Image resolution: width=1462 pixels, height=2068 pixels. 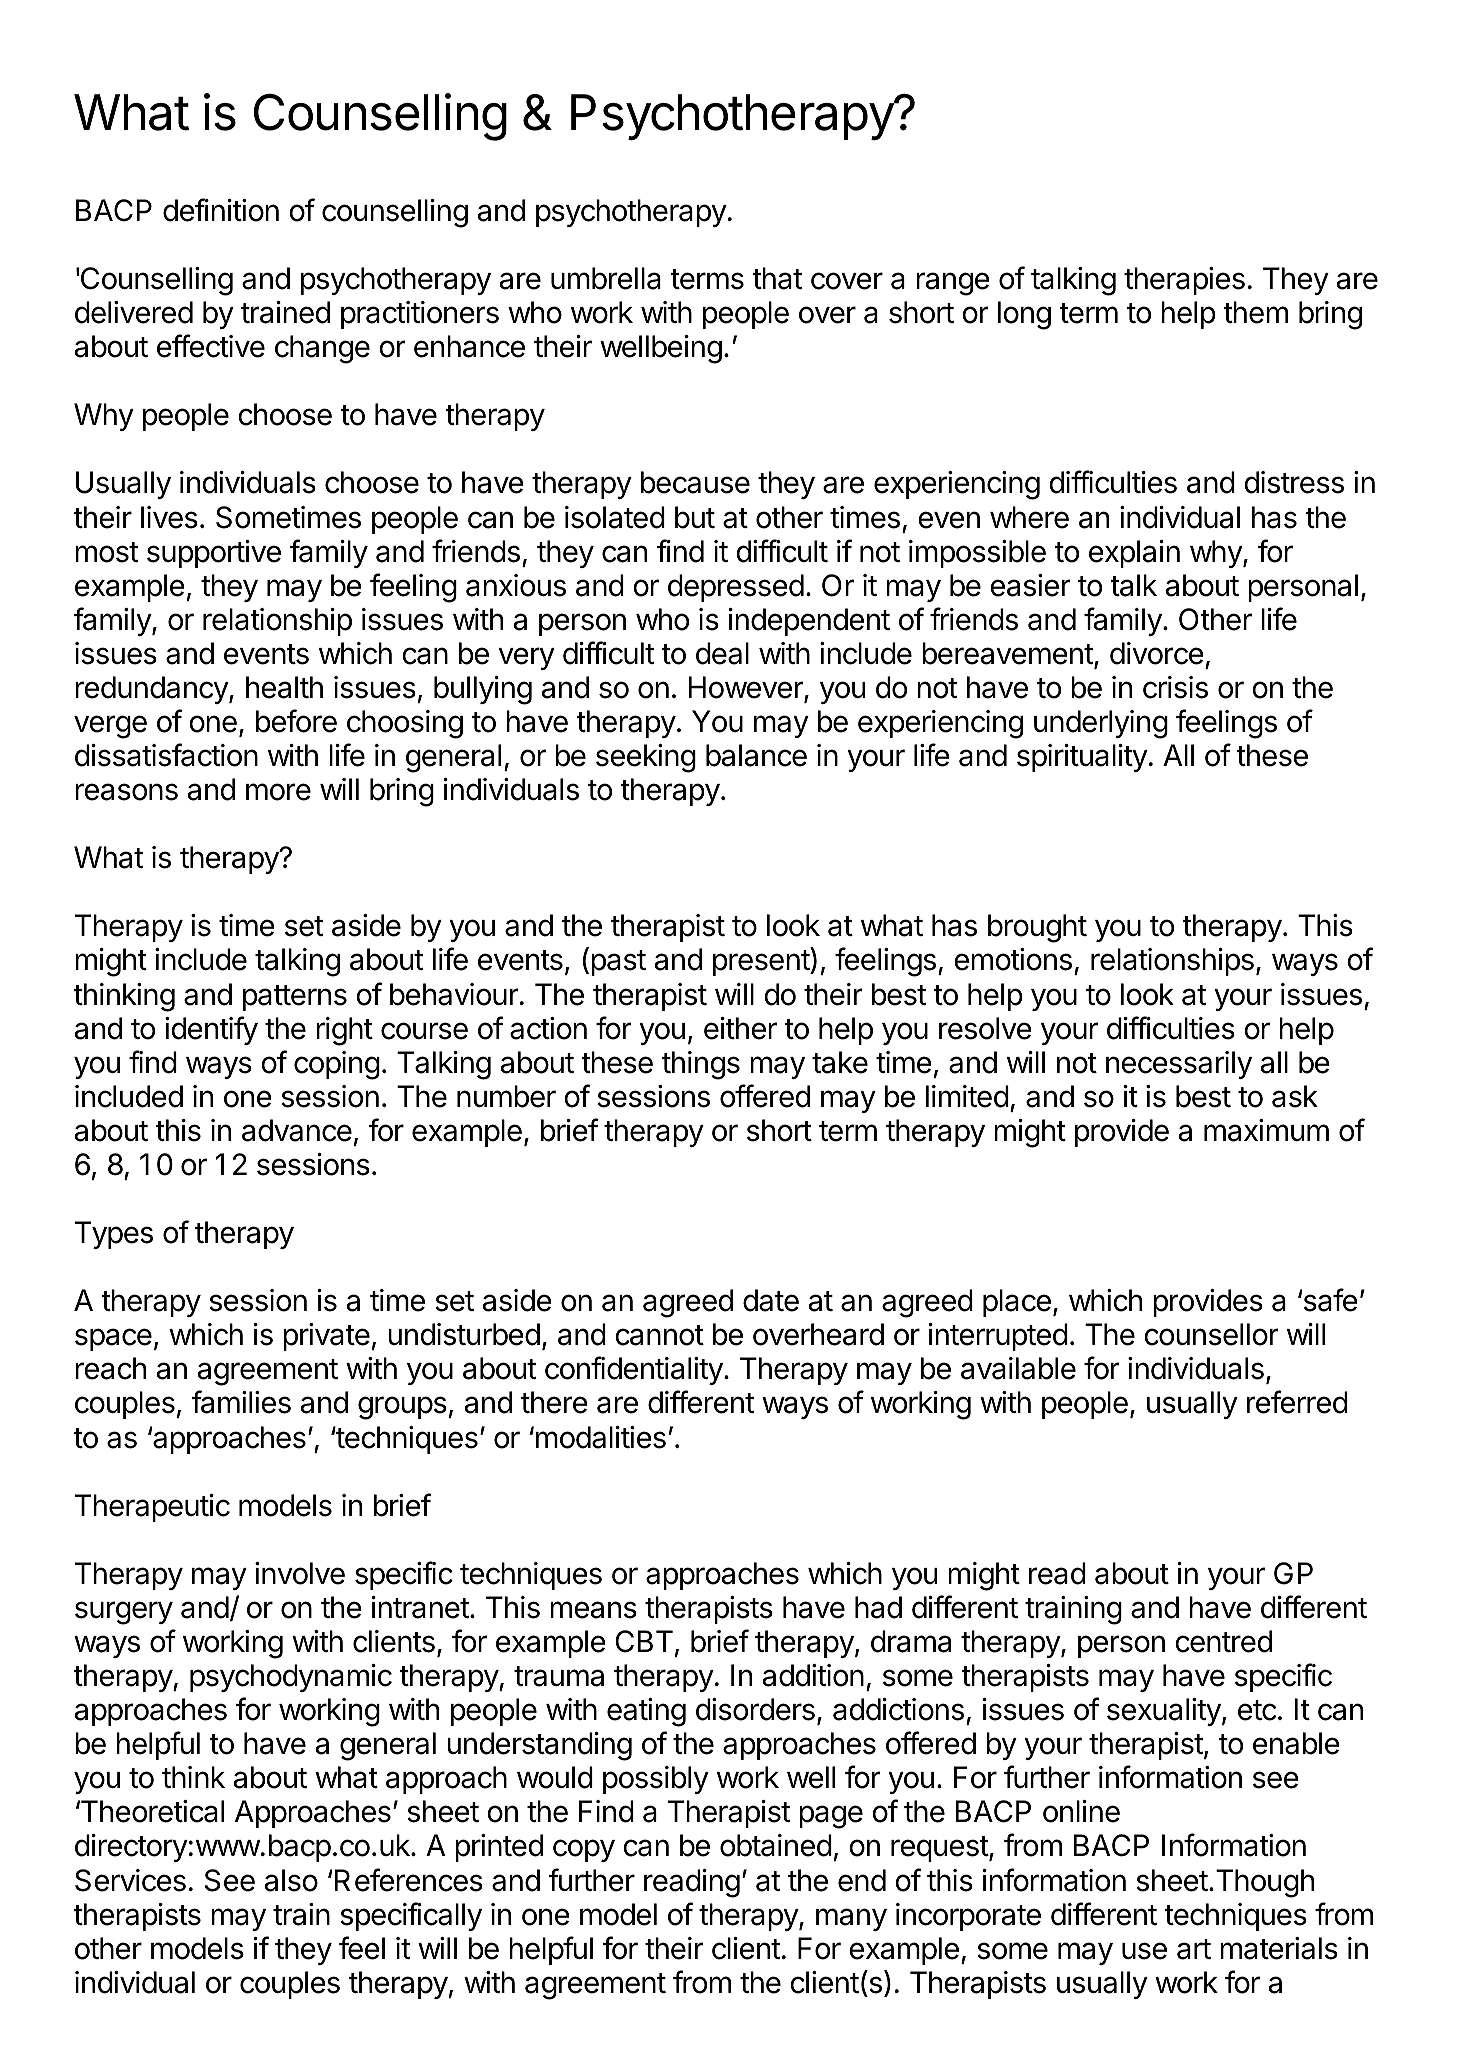 I want to click on obtained, so click(x=776, y=1845).
